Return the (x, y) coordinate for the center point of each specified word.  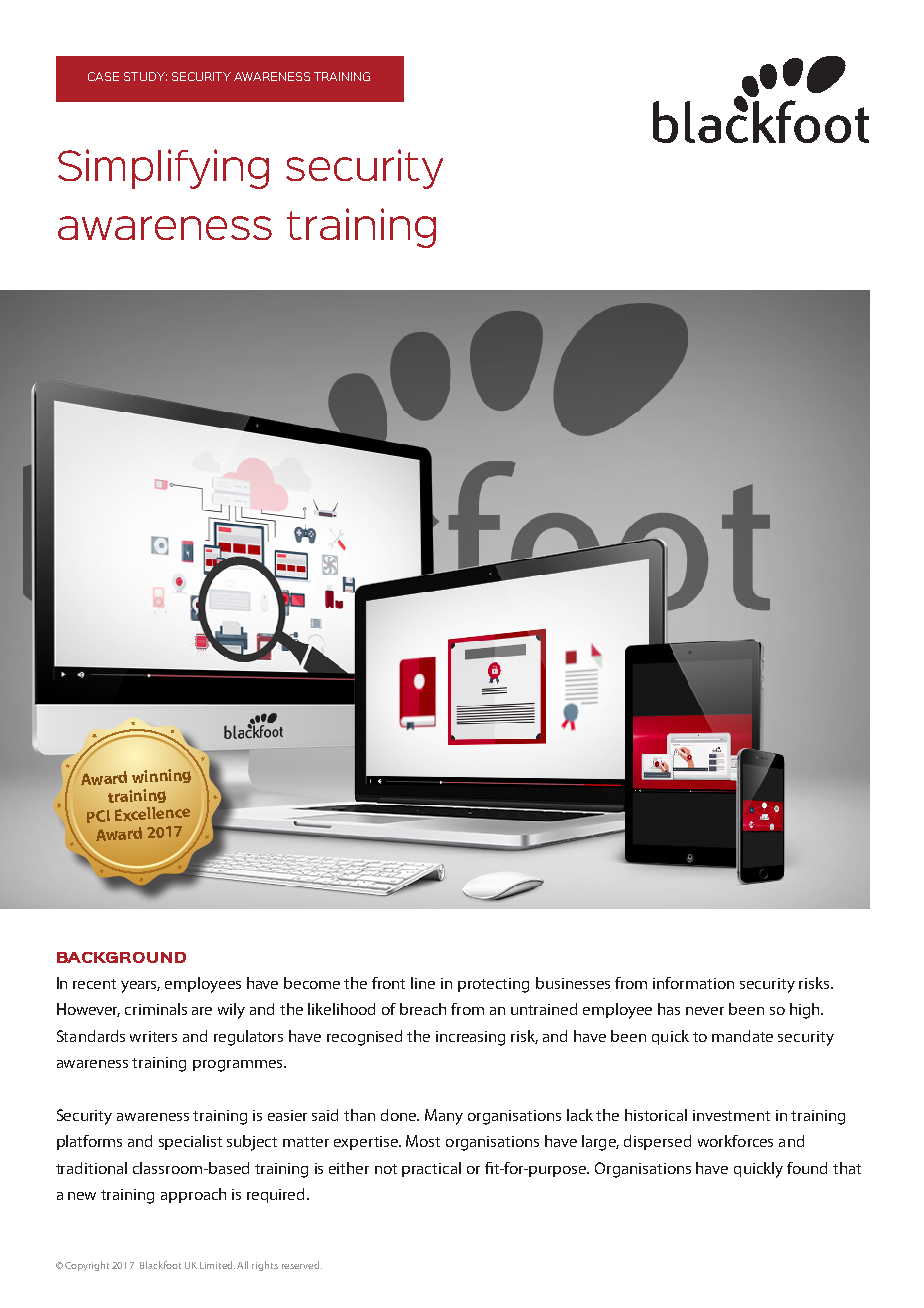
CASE (103, 76)
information (693, 983)
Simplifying (163, 169)
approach (193, 1195)
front (388, 983)
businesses (573, 983)
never (705, 1011)
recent (94, 984)
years (140, 987)
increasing (470, 1038)
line (423, 983)
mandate (742, 1036)
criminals (156, 1009)
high (806, 1011)
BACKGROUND (121, 957)
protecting (493, 985)
